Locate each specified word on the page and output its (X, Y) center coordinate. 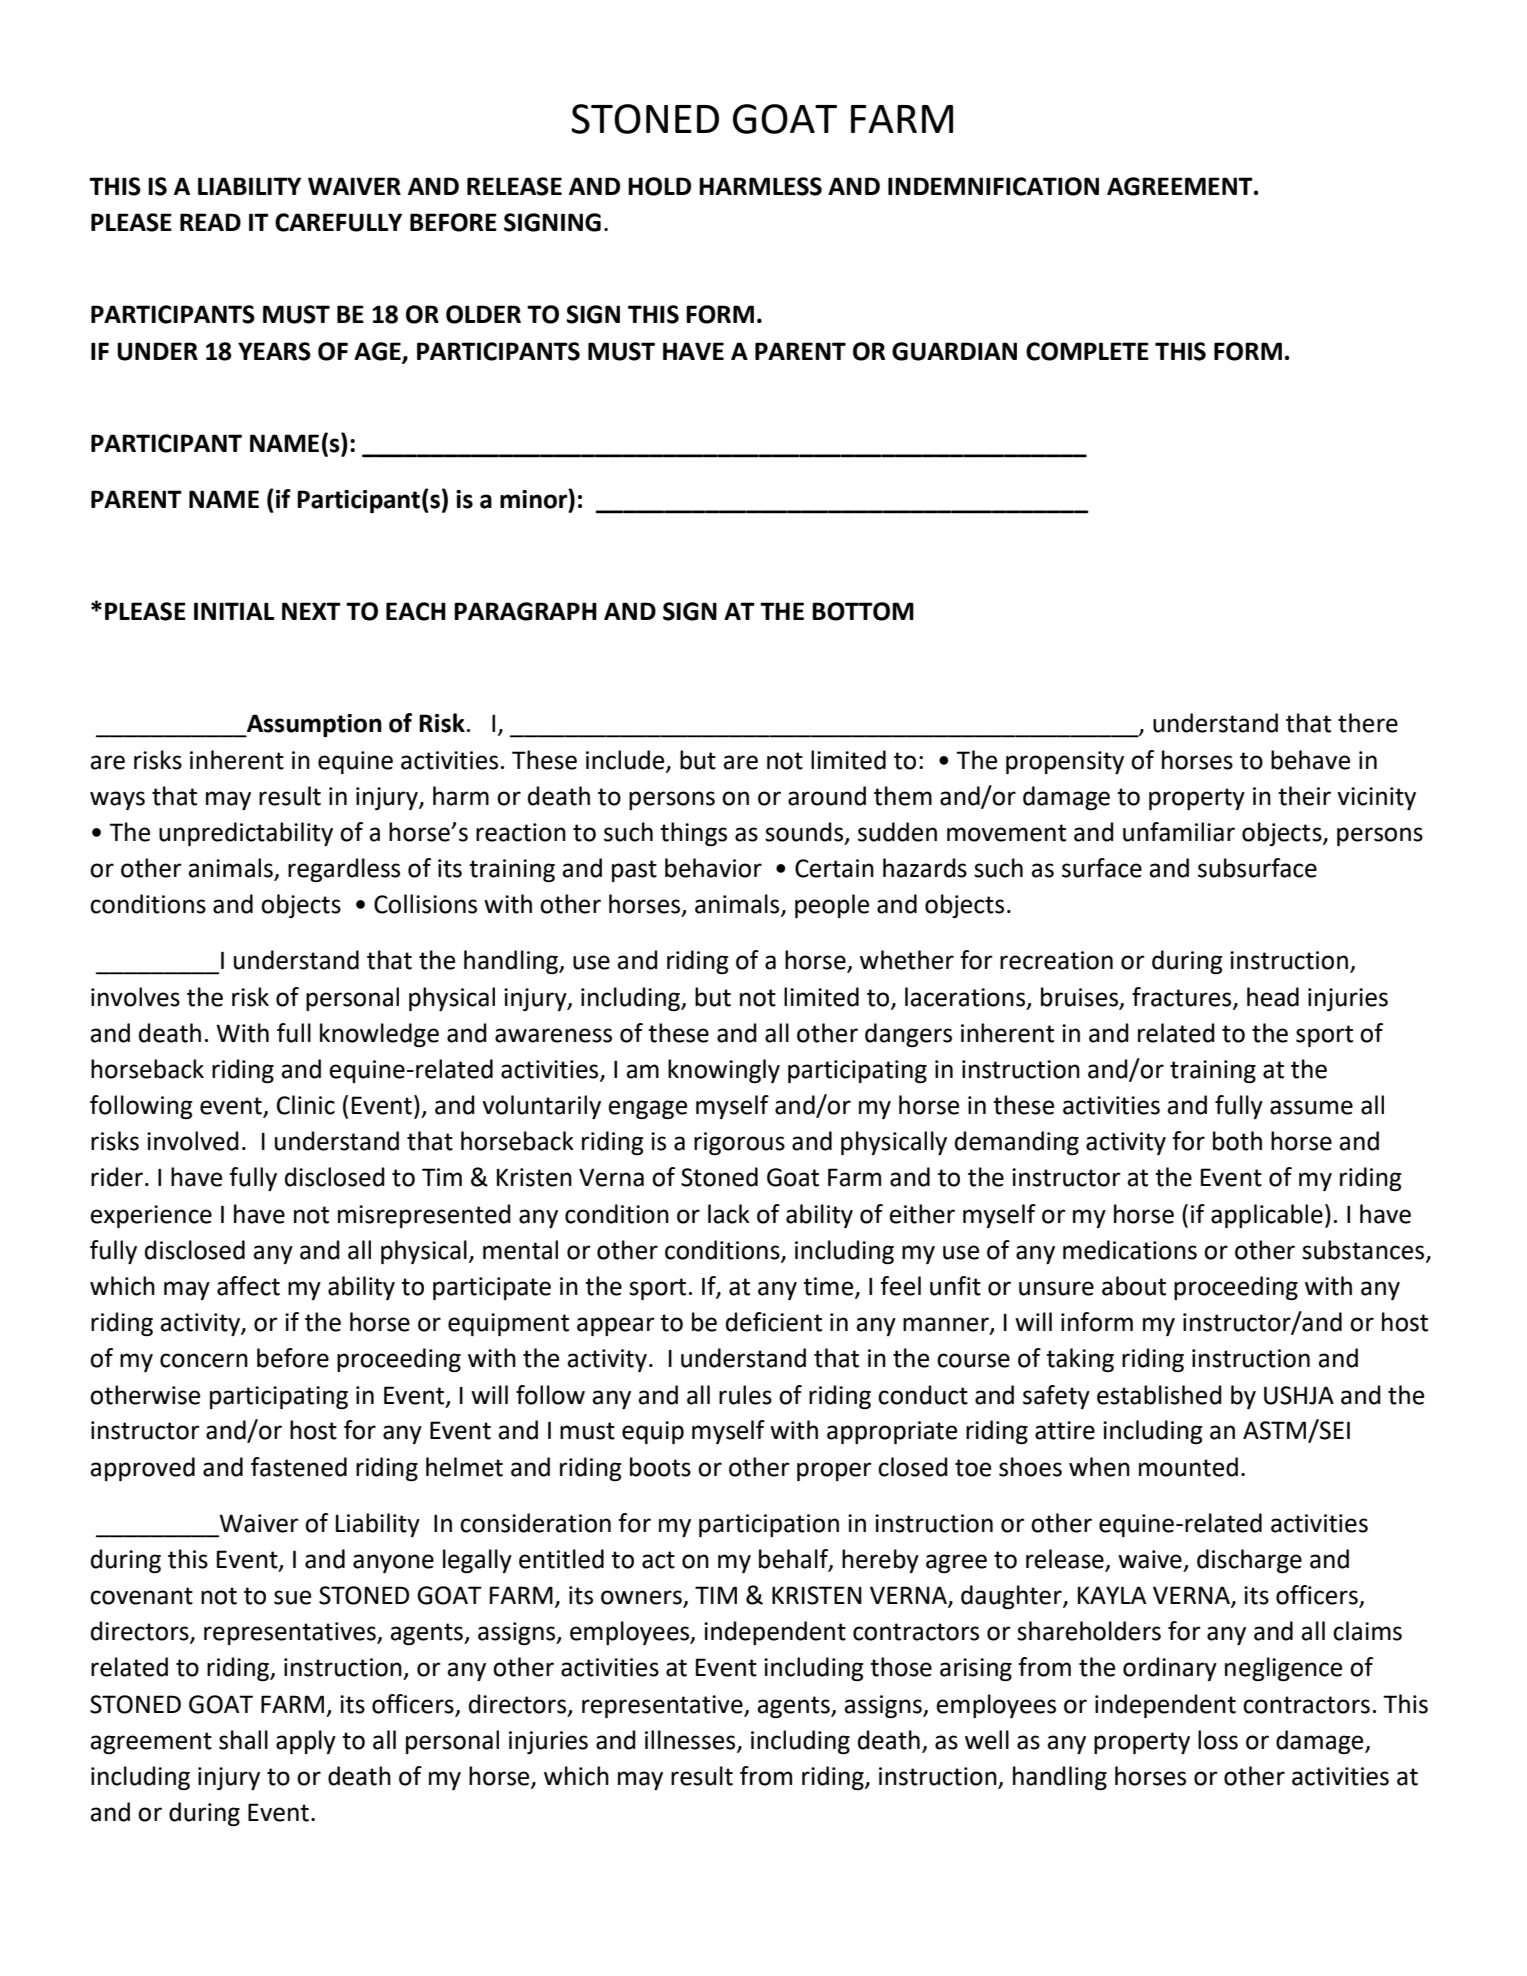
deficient (774, 1322)
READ (210, 222)
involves (135, 997)
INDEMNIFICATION (993, 186)
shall (243, 1740)
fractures (1183, 997)
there (1368, 723)
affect (248, 1286)
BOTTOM (863, 611)
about (1134, 1286)
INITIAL (234, 611)
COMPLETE (1087, 351)
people (832, 906)
